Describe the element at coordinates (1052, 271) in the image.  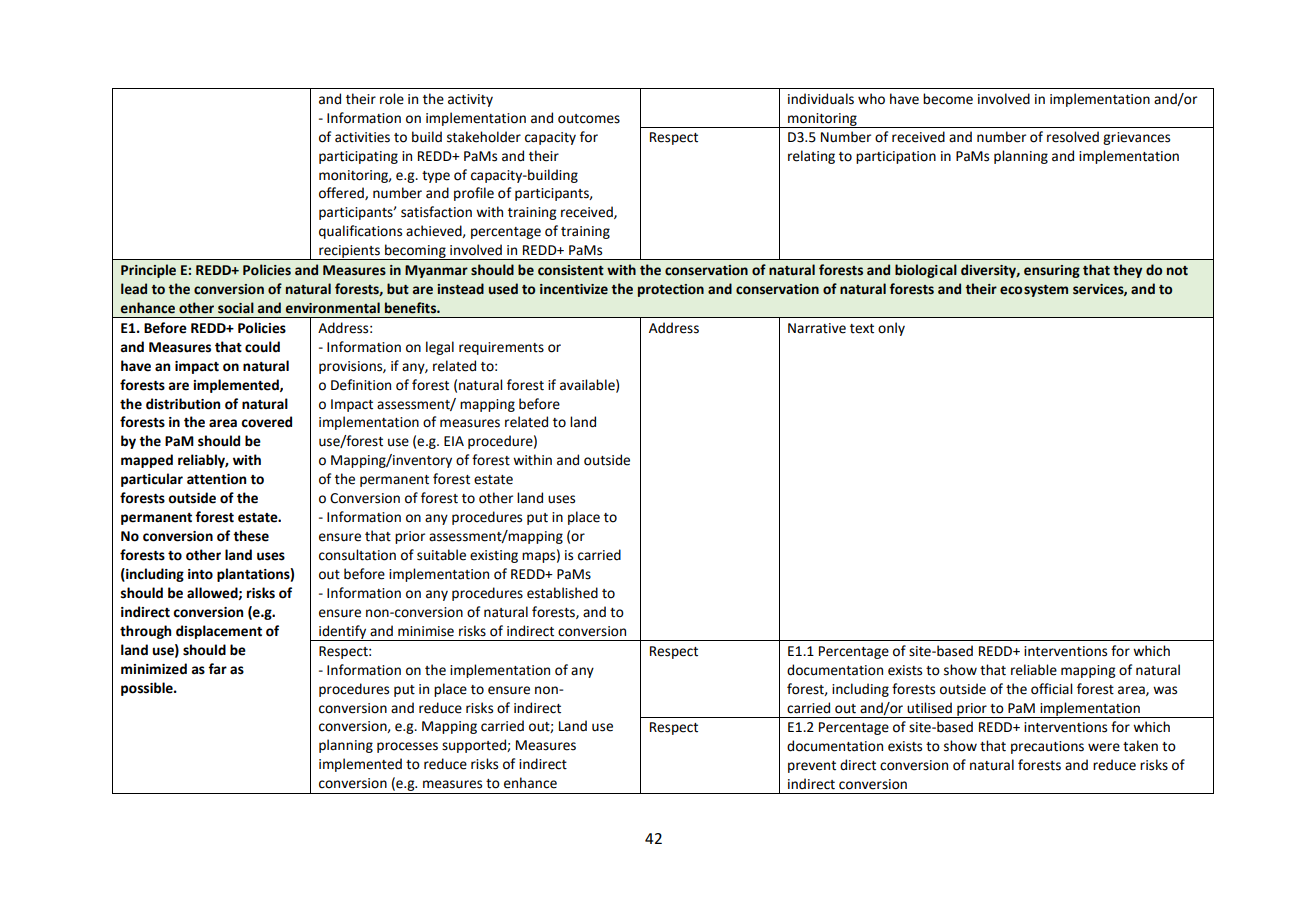
I see `ensuring` at that location.
